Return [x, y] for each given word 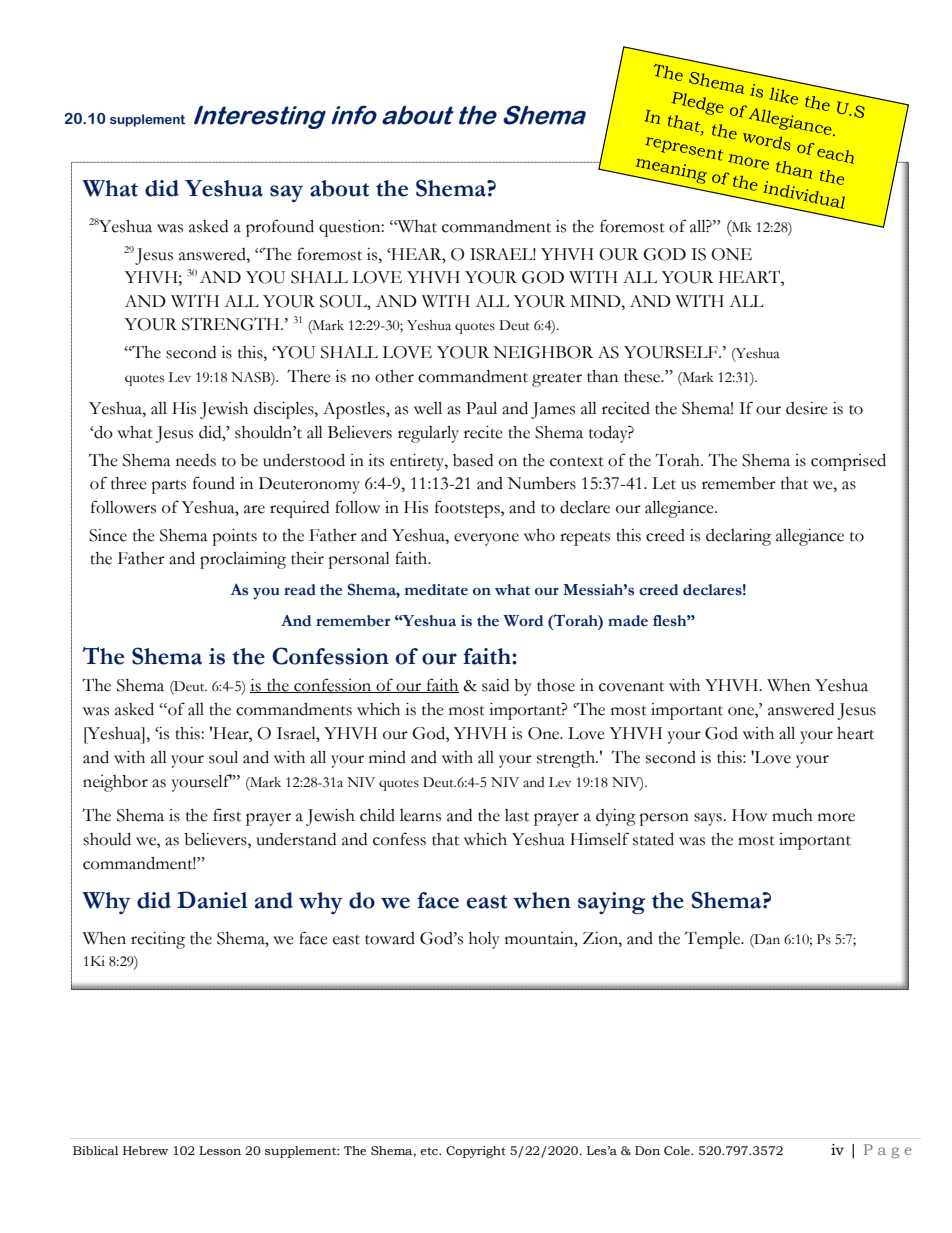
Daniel [212, 900]
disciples [285, 410]
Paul [481, 408]
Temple [714, 940]
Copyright [476, 1152]
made [628, 621]
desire [807, 408]
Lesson [220, 1151]
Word [523, 621]
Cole [678, 1151]
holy [484, 940]
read [300, 590]
